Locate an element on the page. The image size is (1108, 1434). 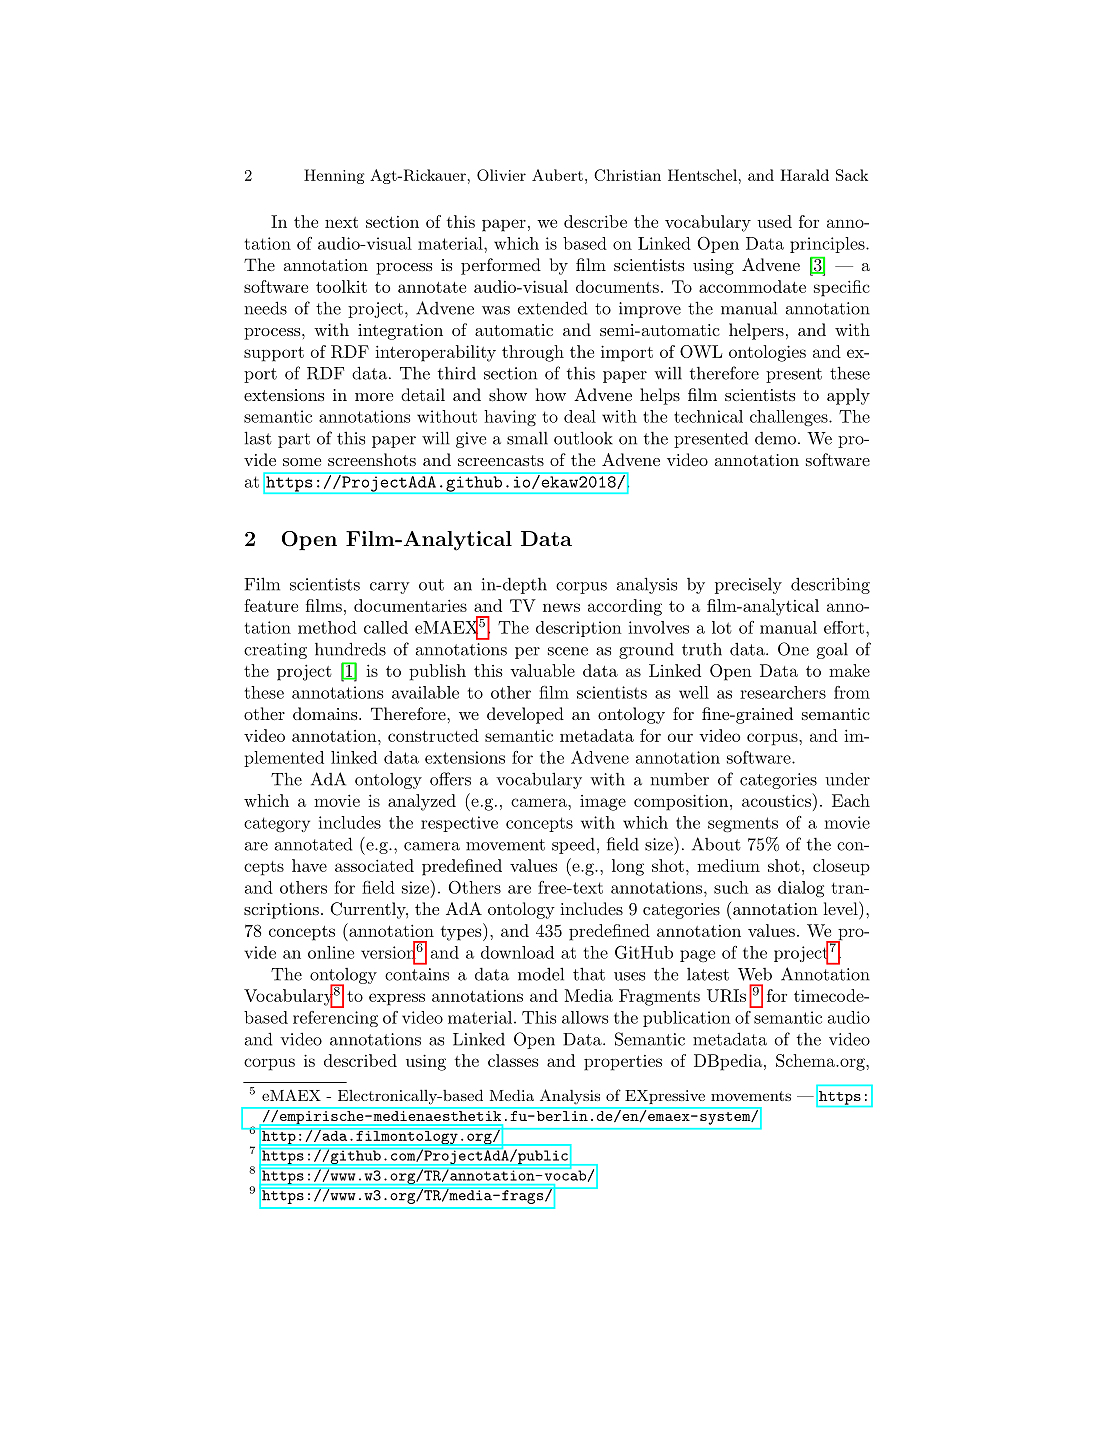
more is located at coordinates (374, 397).
